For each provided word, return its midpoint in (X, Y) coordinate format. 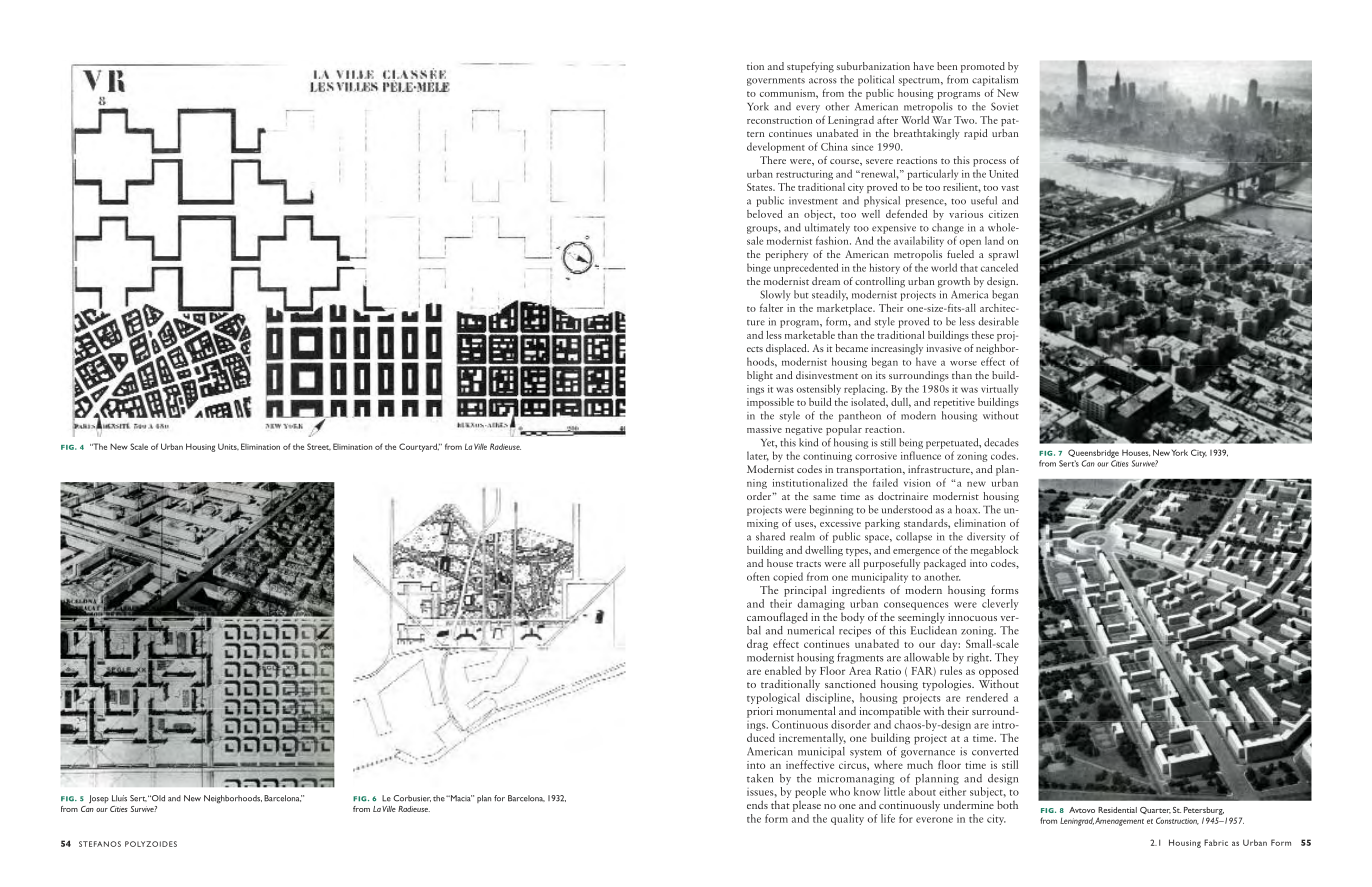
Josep (99, 799)
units (228, 446)
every (808, 109)
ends (757, 804)
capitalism (995, 80)
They (1007, 658)
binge (759, 268)
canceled (999, 267)
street (319, 446)
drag (757, 645)
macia (460, 798)
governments (776, 82)
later (758, 456)
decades (1001, 442)
